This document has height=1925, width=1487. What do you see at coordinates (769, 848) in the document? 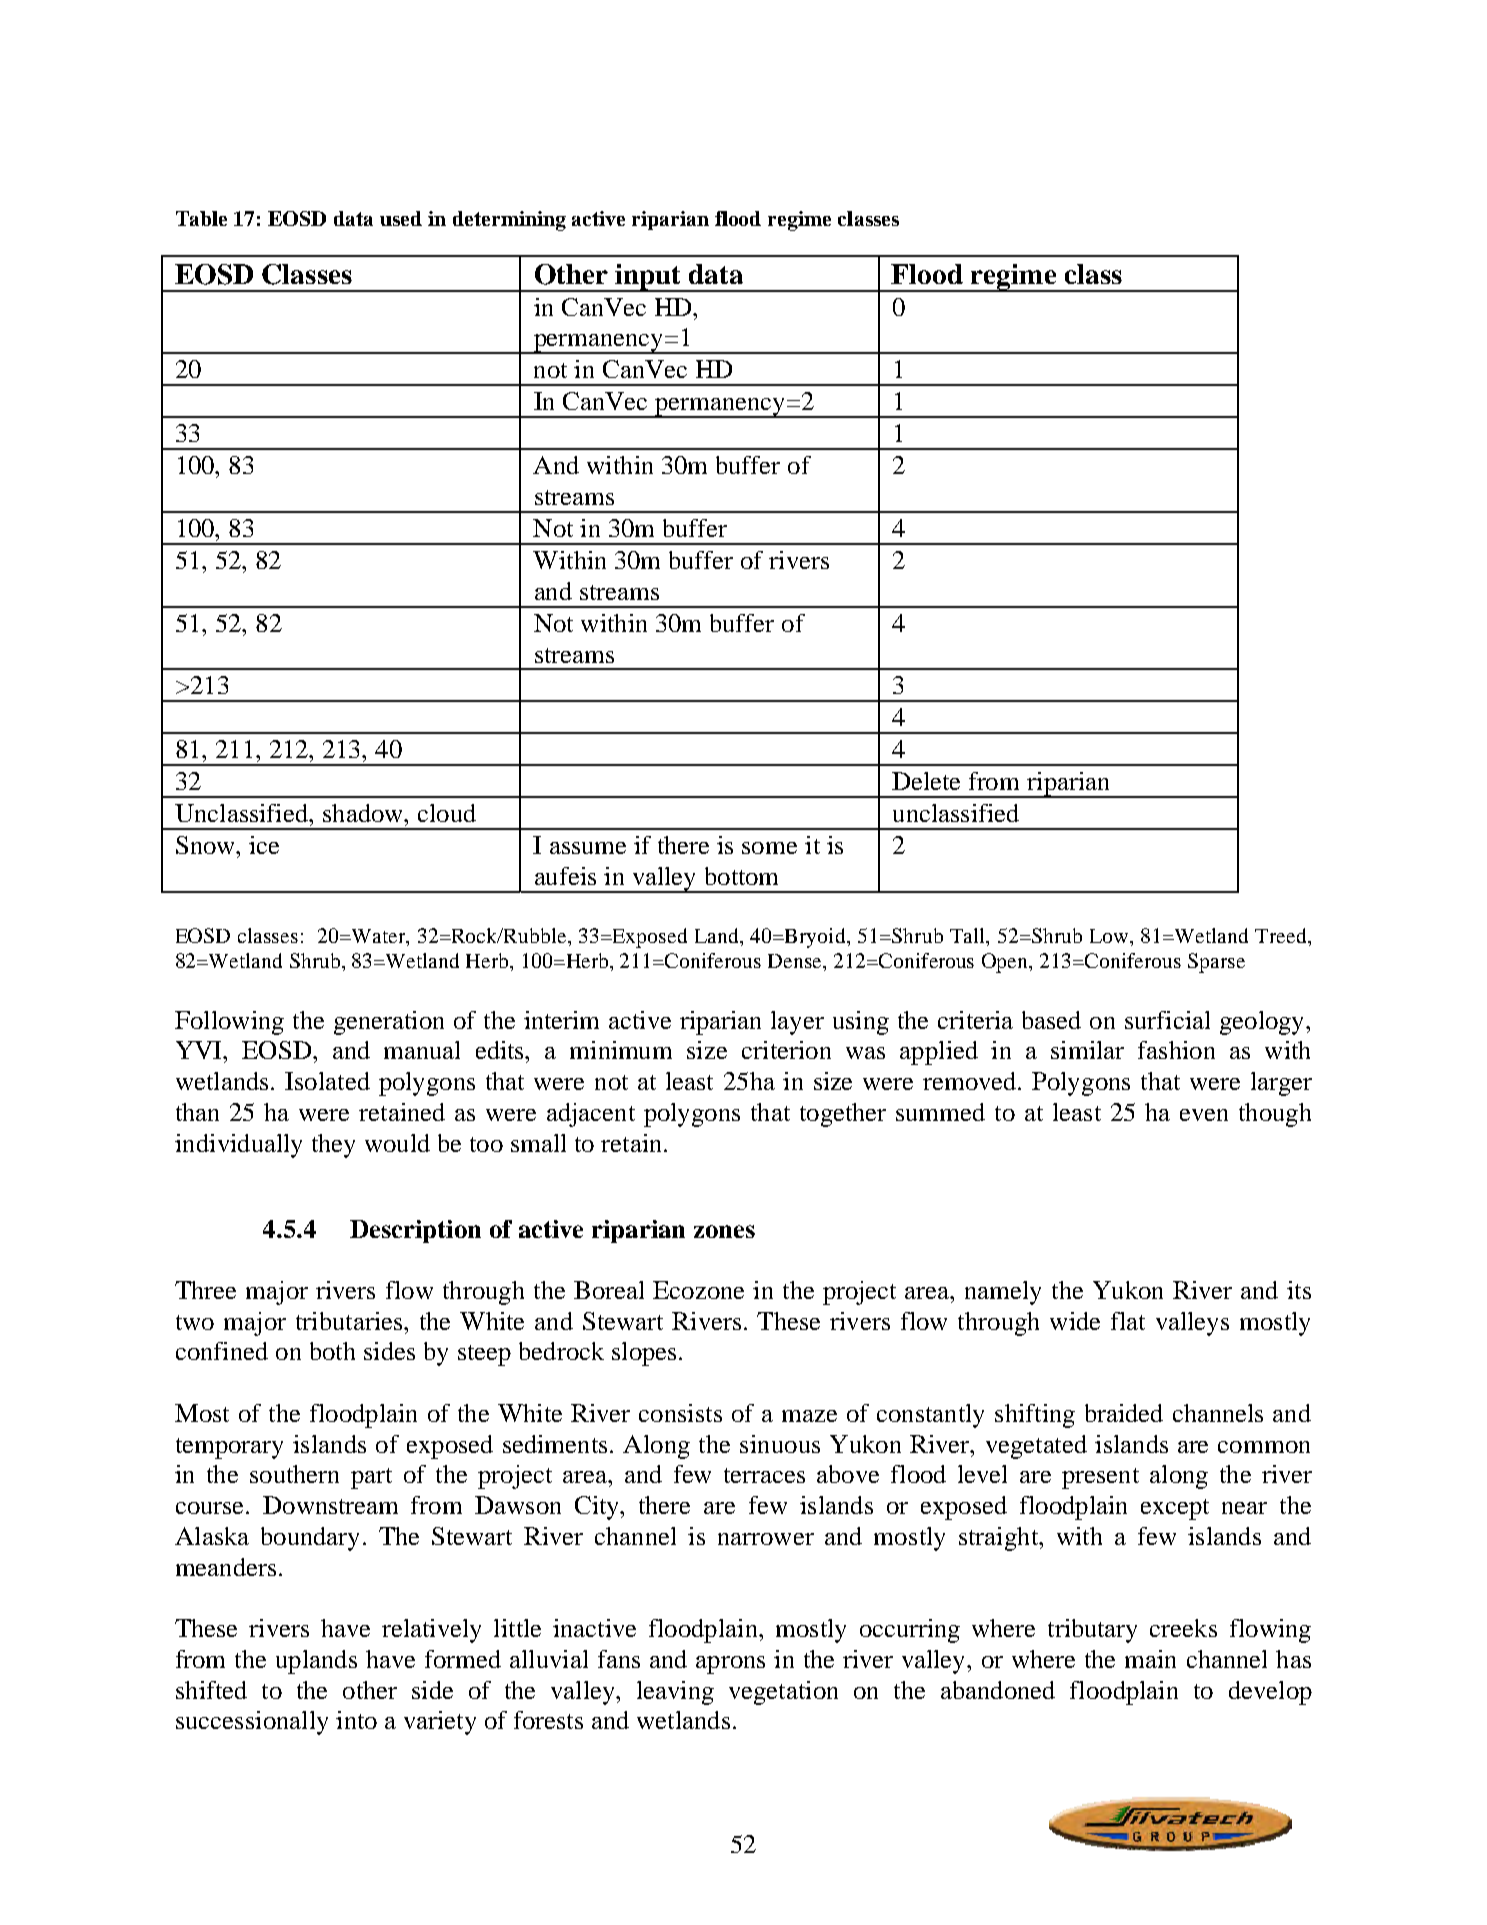
I see `some` at bounding box center [769, 848].
